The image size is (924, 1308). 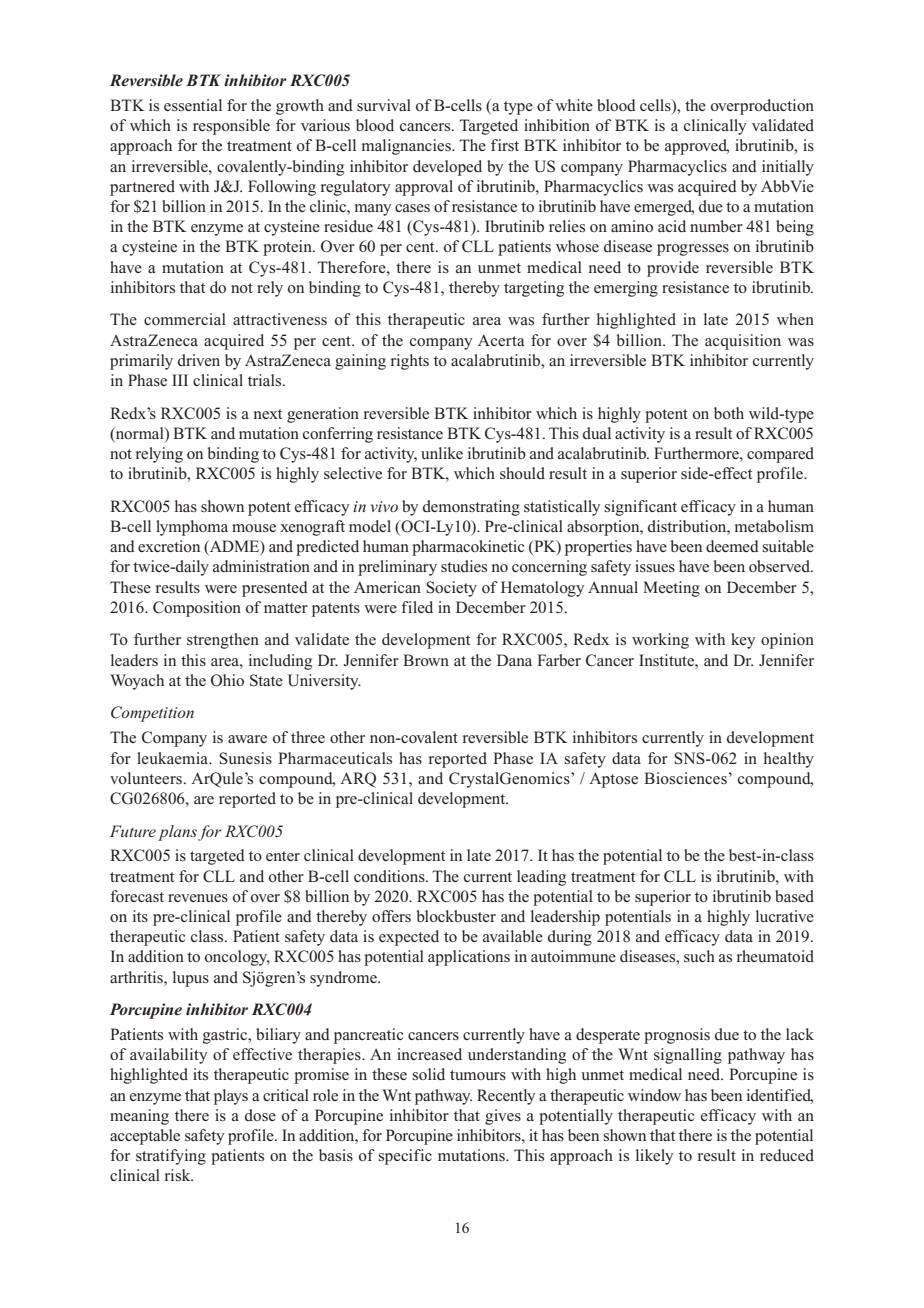 I want to click on likely, so click(x=654, y=1157).
